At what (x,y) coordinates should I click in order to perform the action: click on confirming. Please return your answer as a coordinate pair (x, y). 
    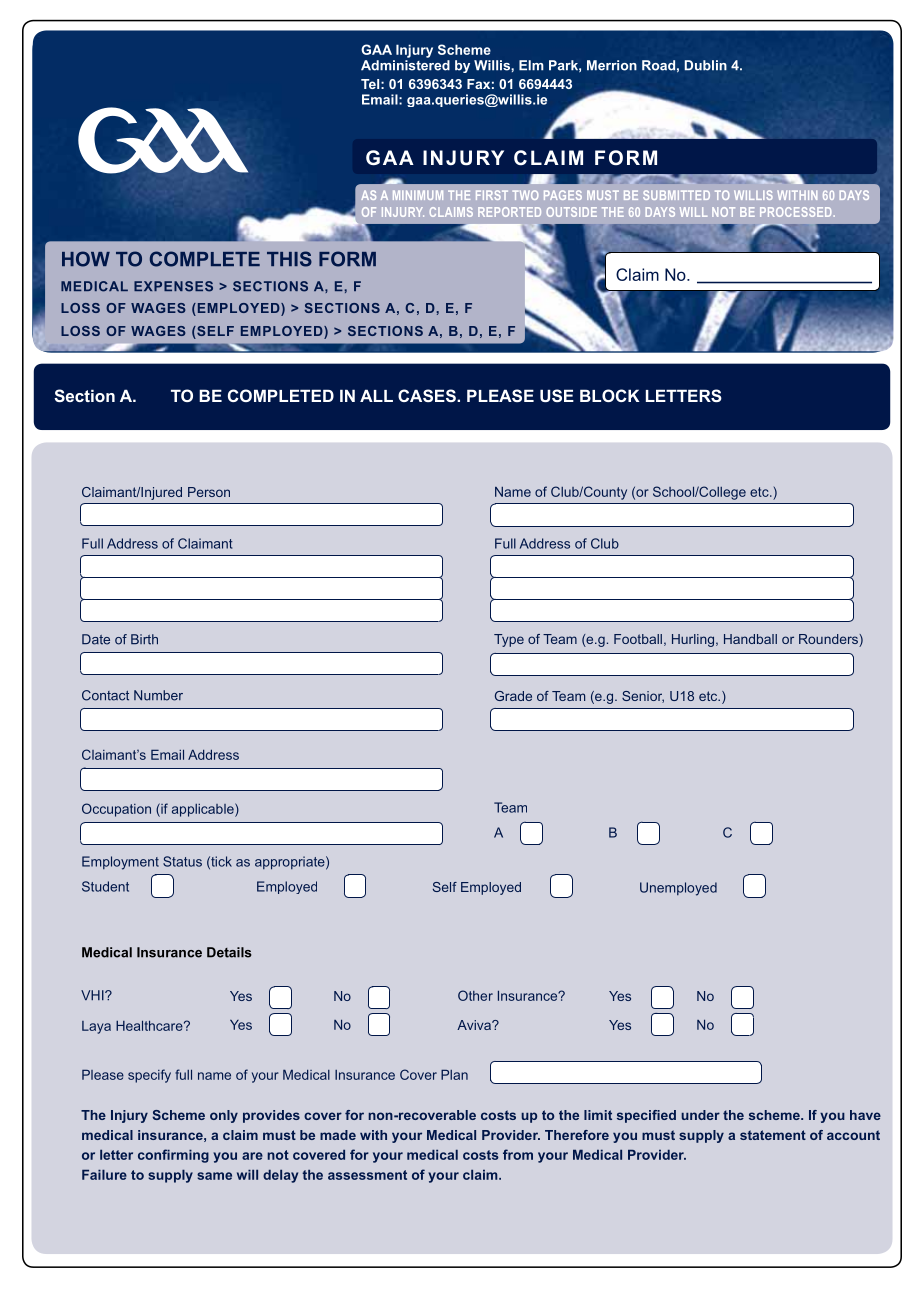
    Looking at the image, I should click on (173, 1156).
